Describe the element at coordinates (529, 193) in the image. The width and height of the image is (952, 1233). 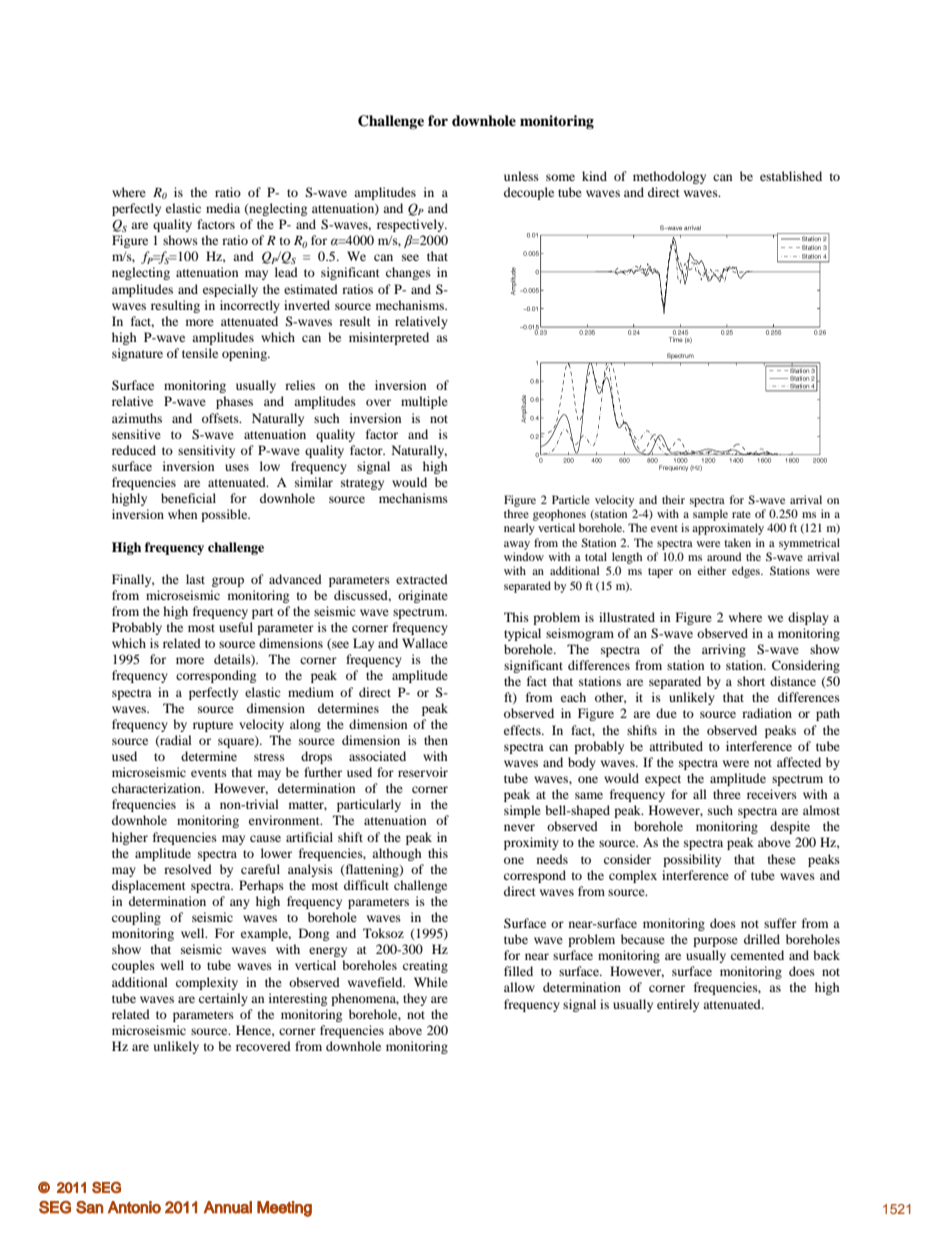
I see `decouple` at that location.
